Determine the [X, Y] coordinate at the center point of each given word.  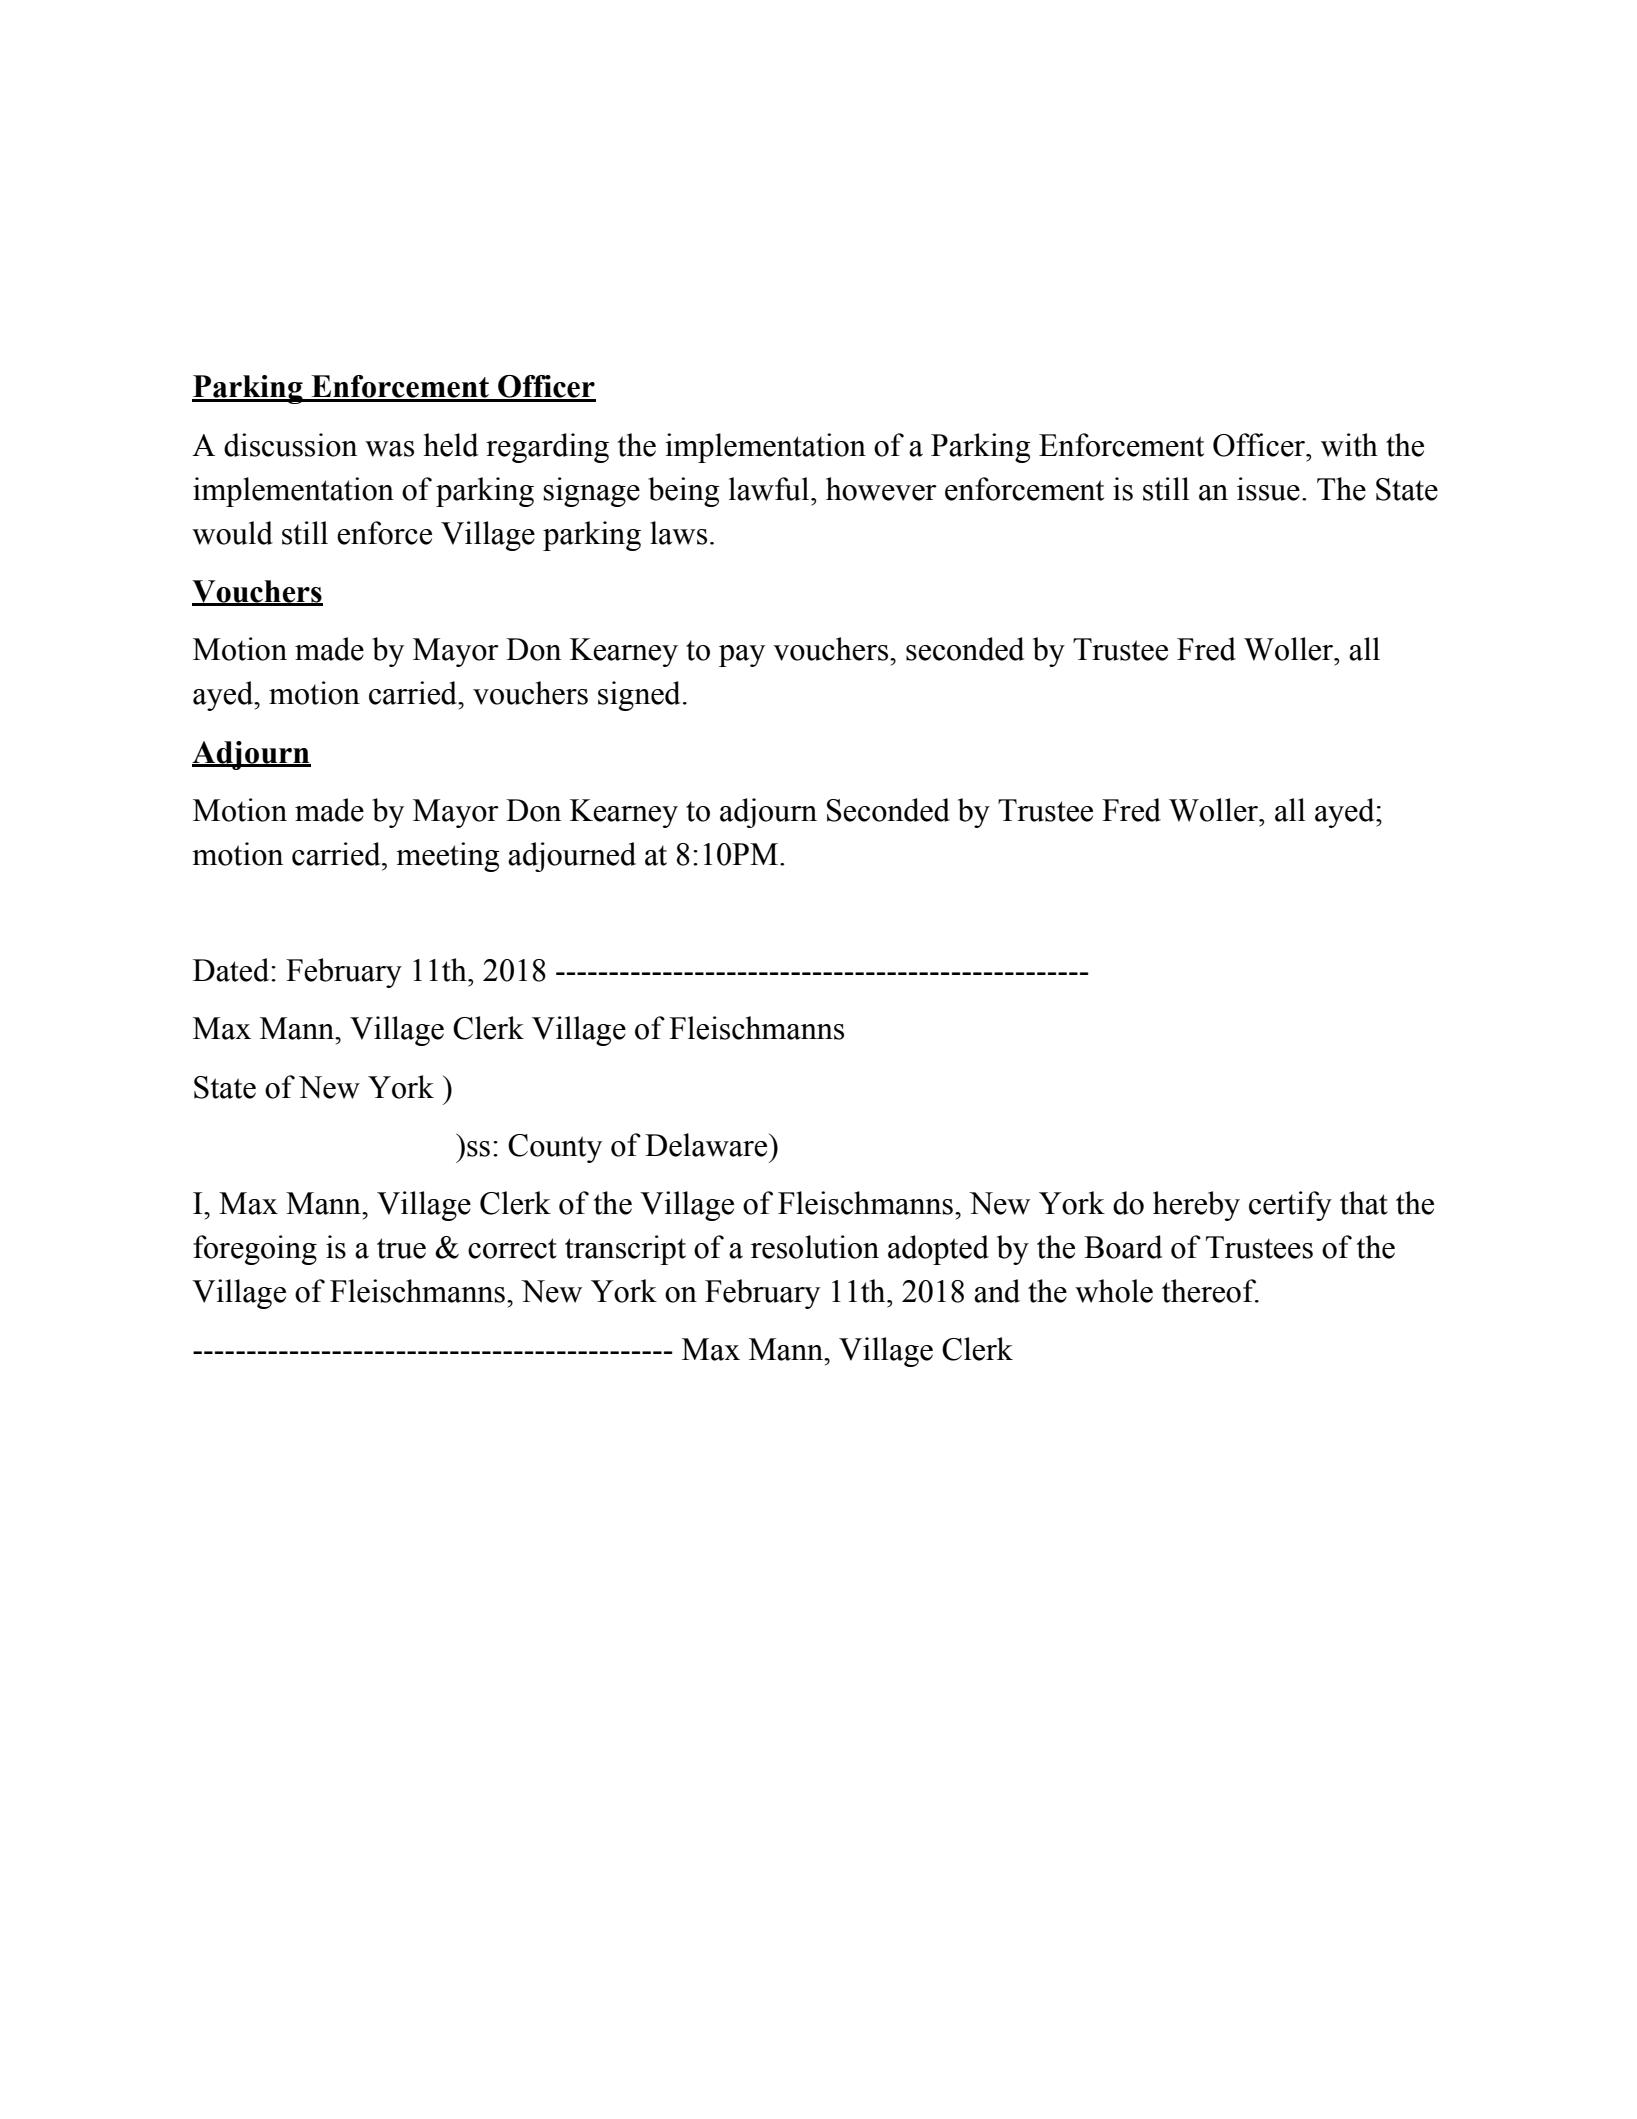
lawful [770, 489]
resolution [815, 1247]
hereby [1196, 1206]
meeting [447, 857]
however [881, 489]
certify [1290, 1206]
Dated [232, 970]
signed [639, 696]
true [401, 1248]
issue [1268, 489]
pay [742, 656]
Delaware [707, 1145]
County [555, 1148]
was [389, 449]
